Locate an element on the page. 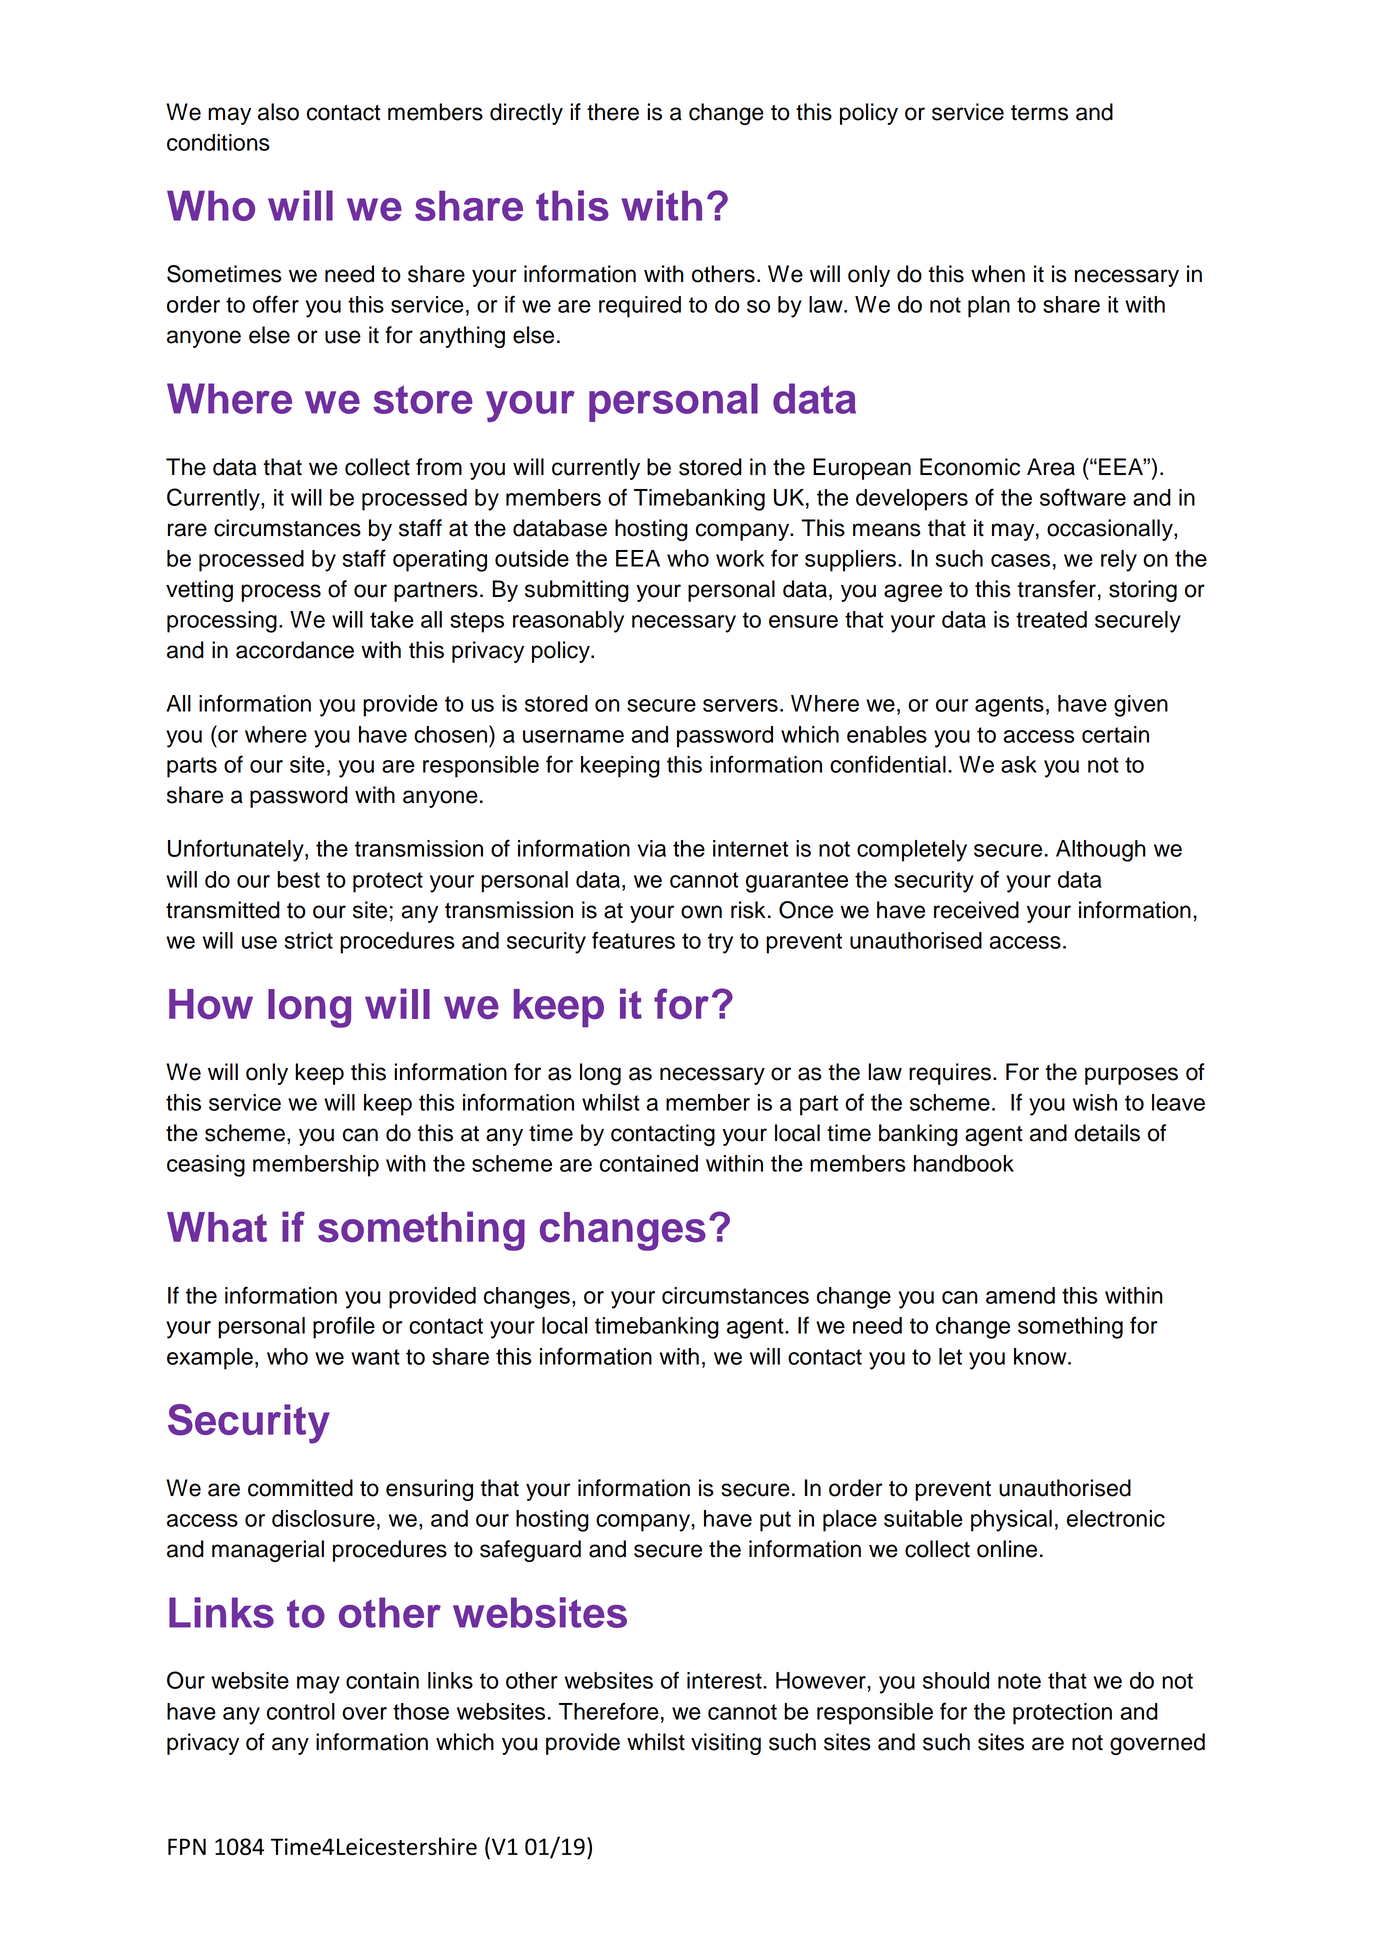 The width and height of the page is (1375, 1944). terms is located at coordinates (1039, 113).
